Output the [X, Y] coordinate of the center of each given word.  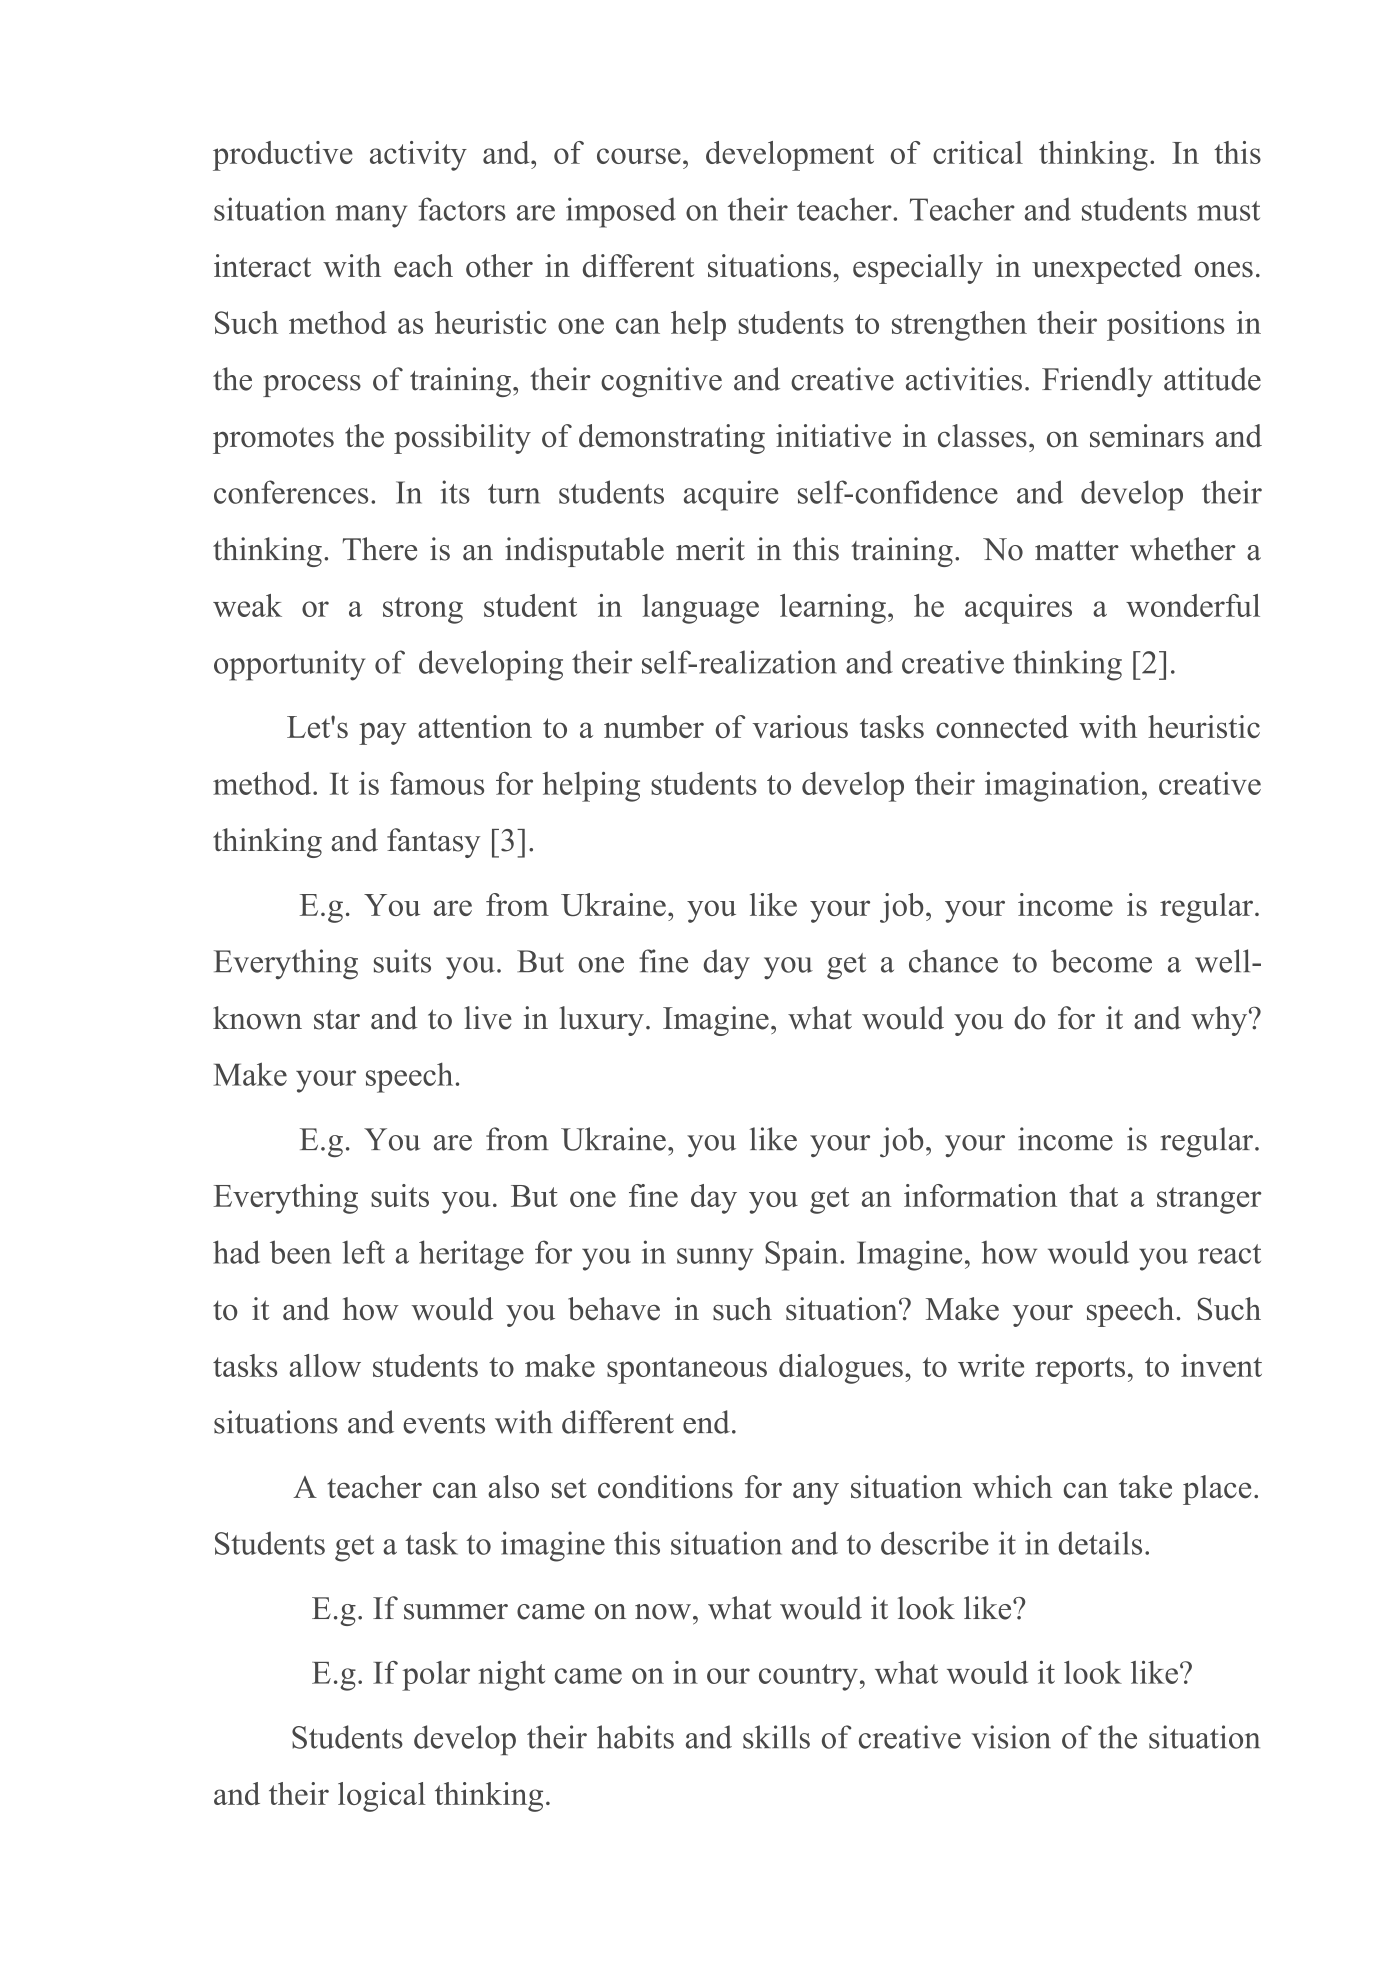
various [800, 726]
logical [382, 1797]
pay [383, 733]
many [371, 216]
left [363, 1252]
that [1093, 1195]
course [639, 156]
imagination [1064, 787]
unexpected [1107, 269]
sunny [715, 1259]
